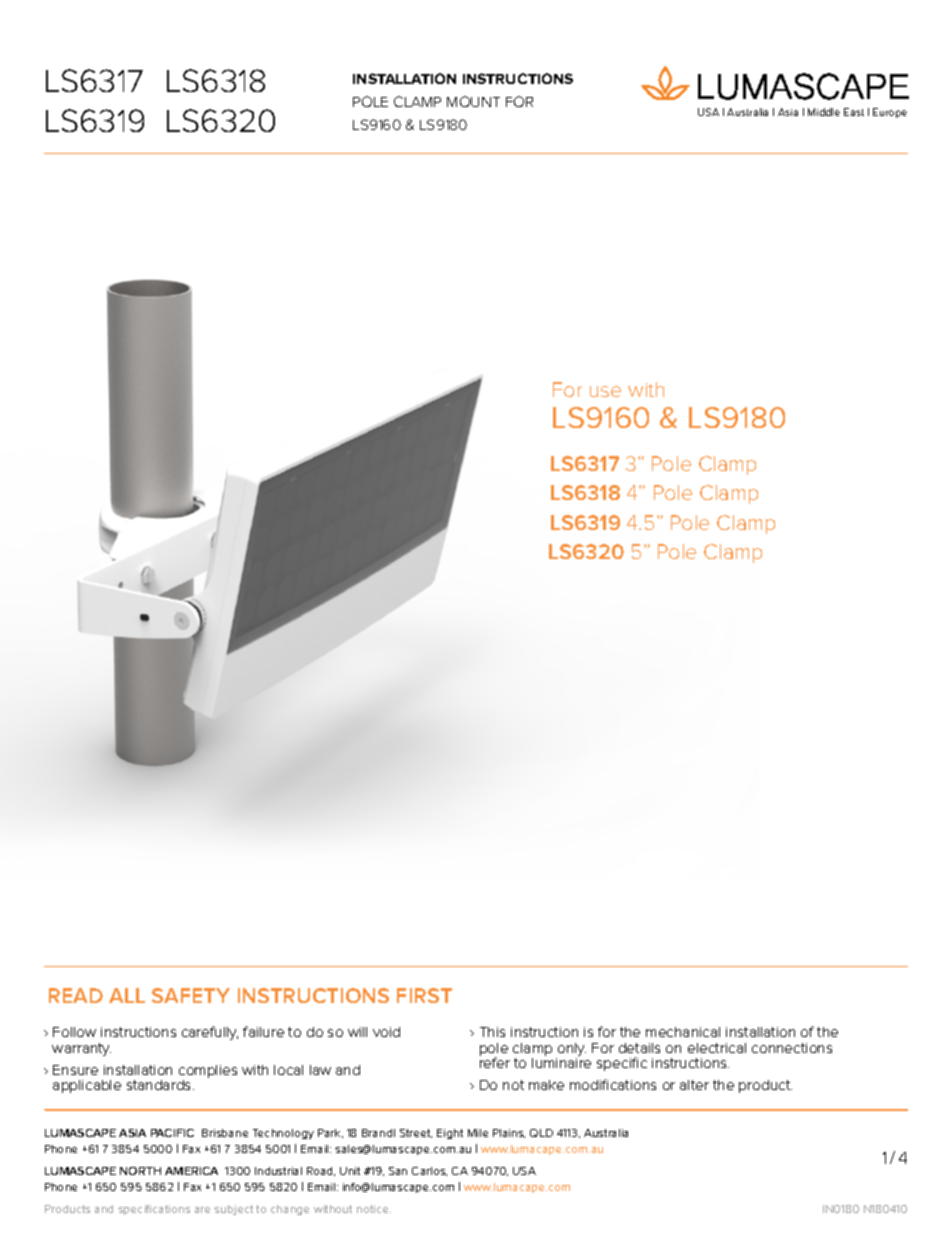 Image resolution: width=952 pixels, height=1233 pixels. I want to click on AMERICA, so click(191, 1171).
